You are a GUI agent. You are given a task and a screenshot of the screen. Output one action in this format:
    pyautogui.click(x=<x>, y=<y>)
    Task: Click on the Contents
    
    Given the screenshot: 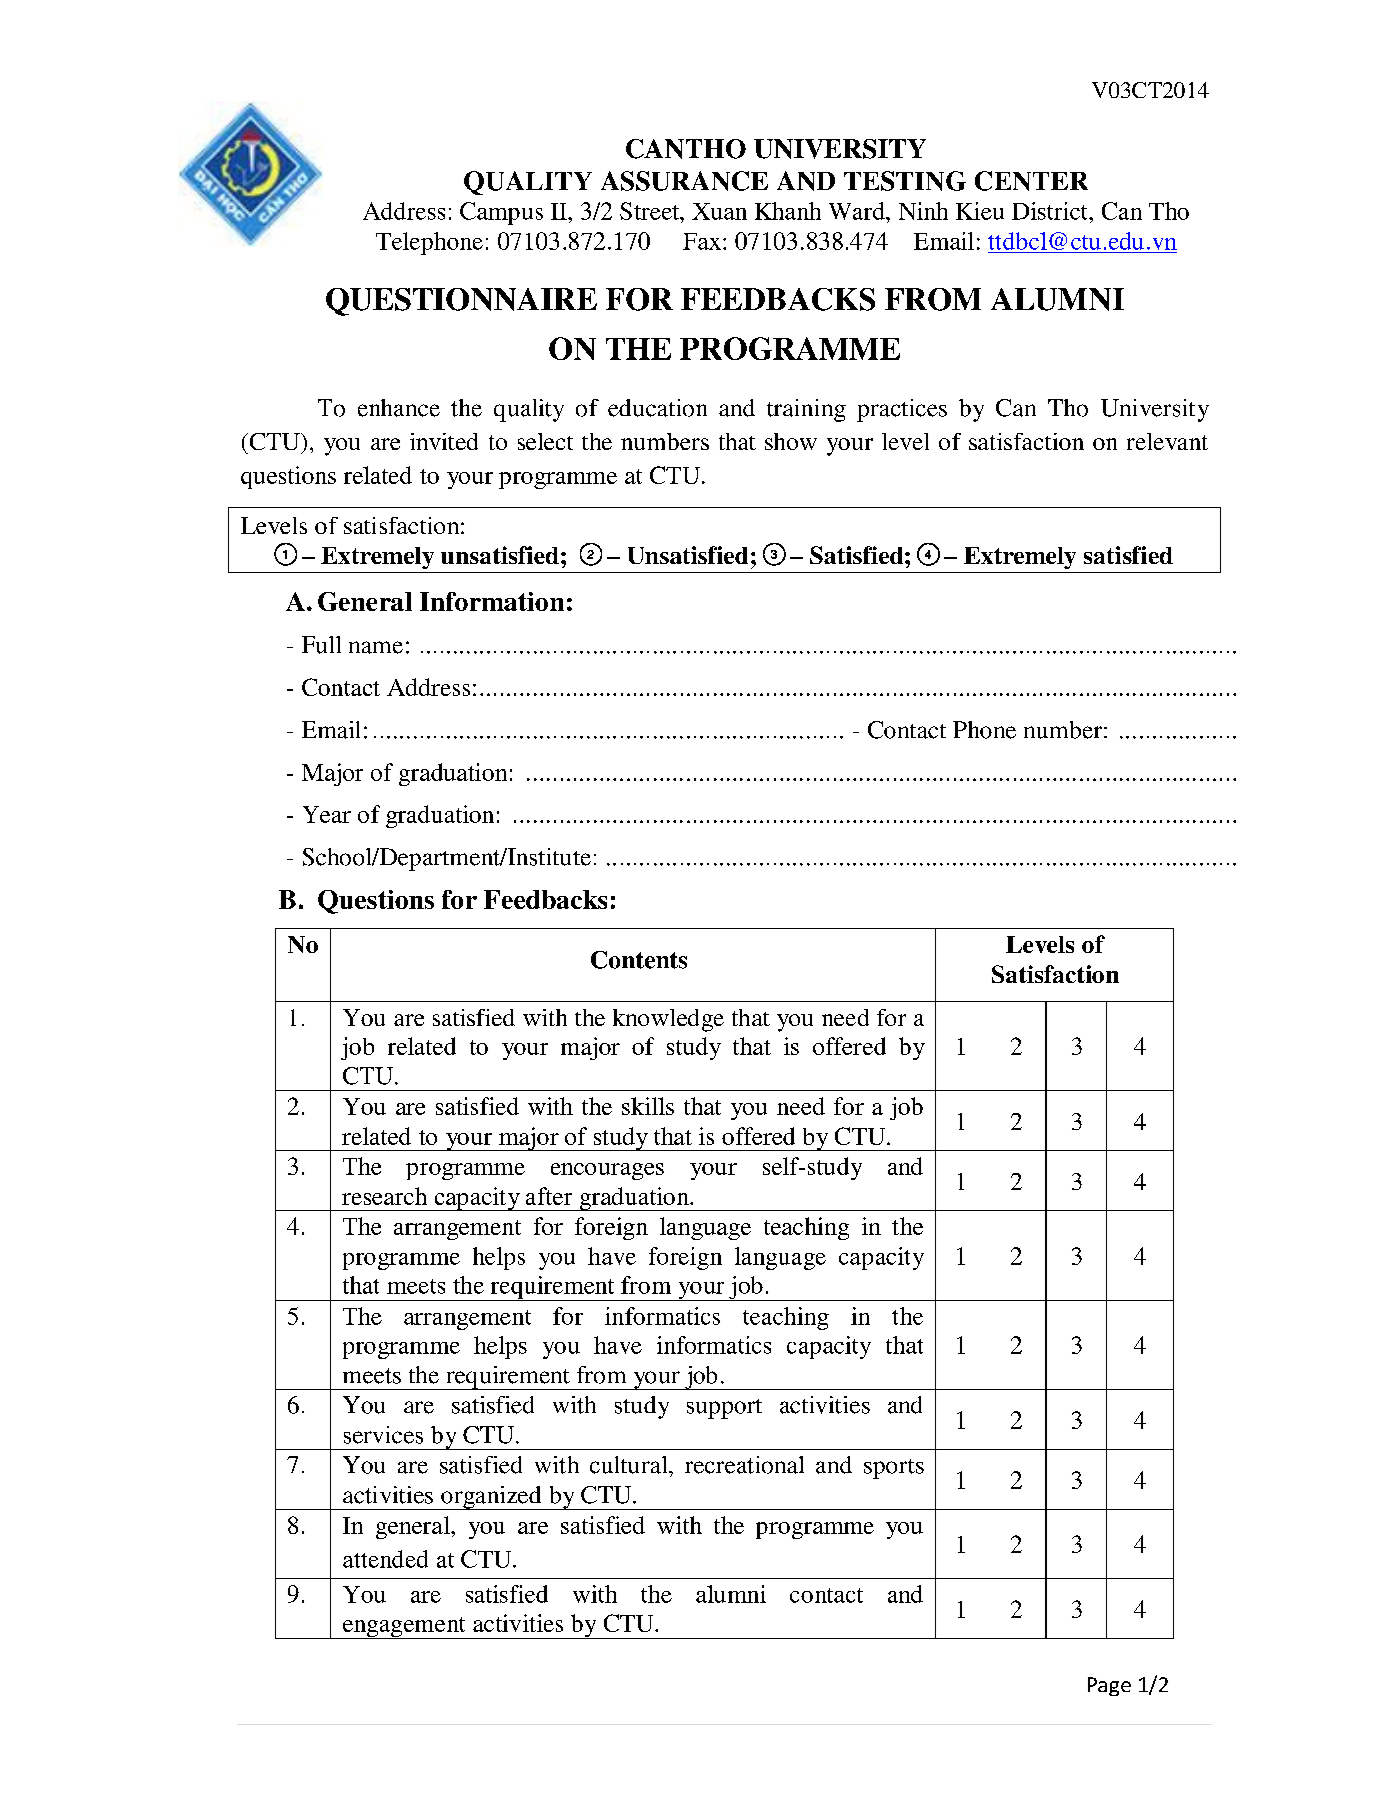 What is the action you would take?
    pyautogui.click(x=639, y=960)
